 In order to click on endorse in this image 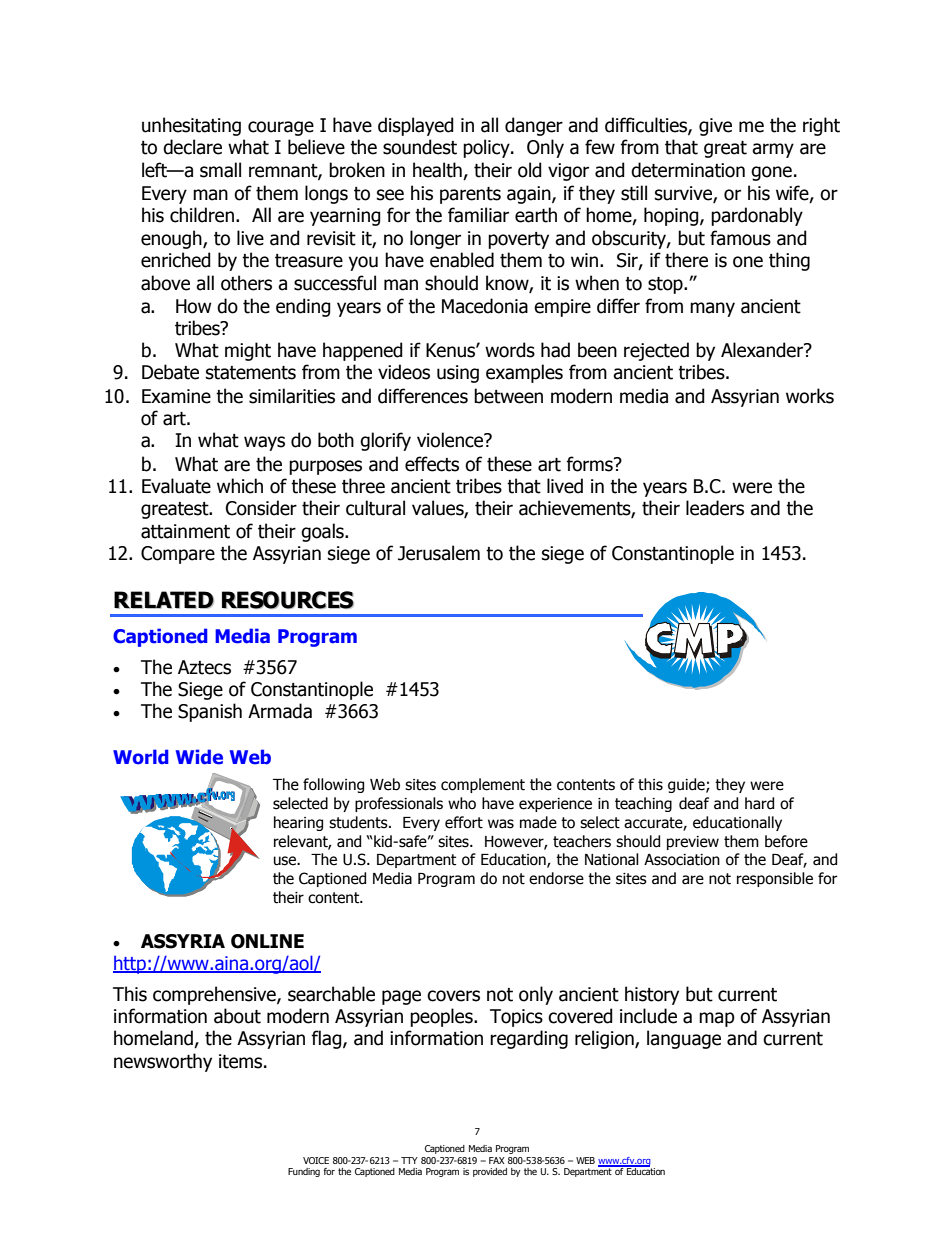, I will do `click(556, 878)`.
